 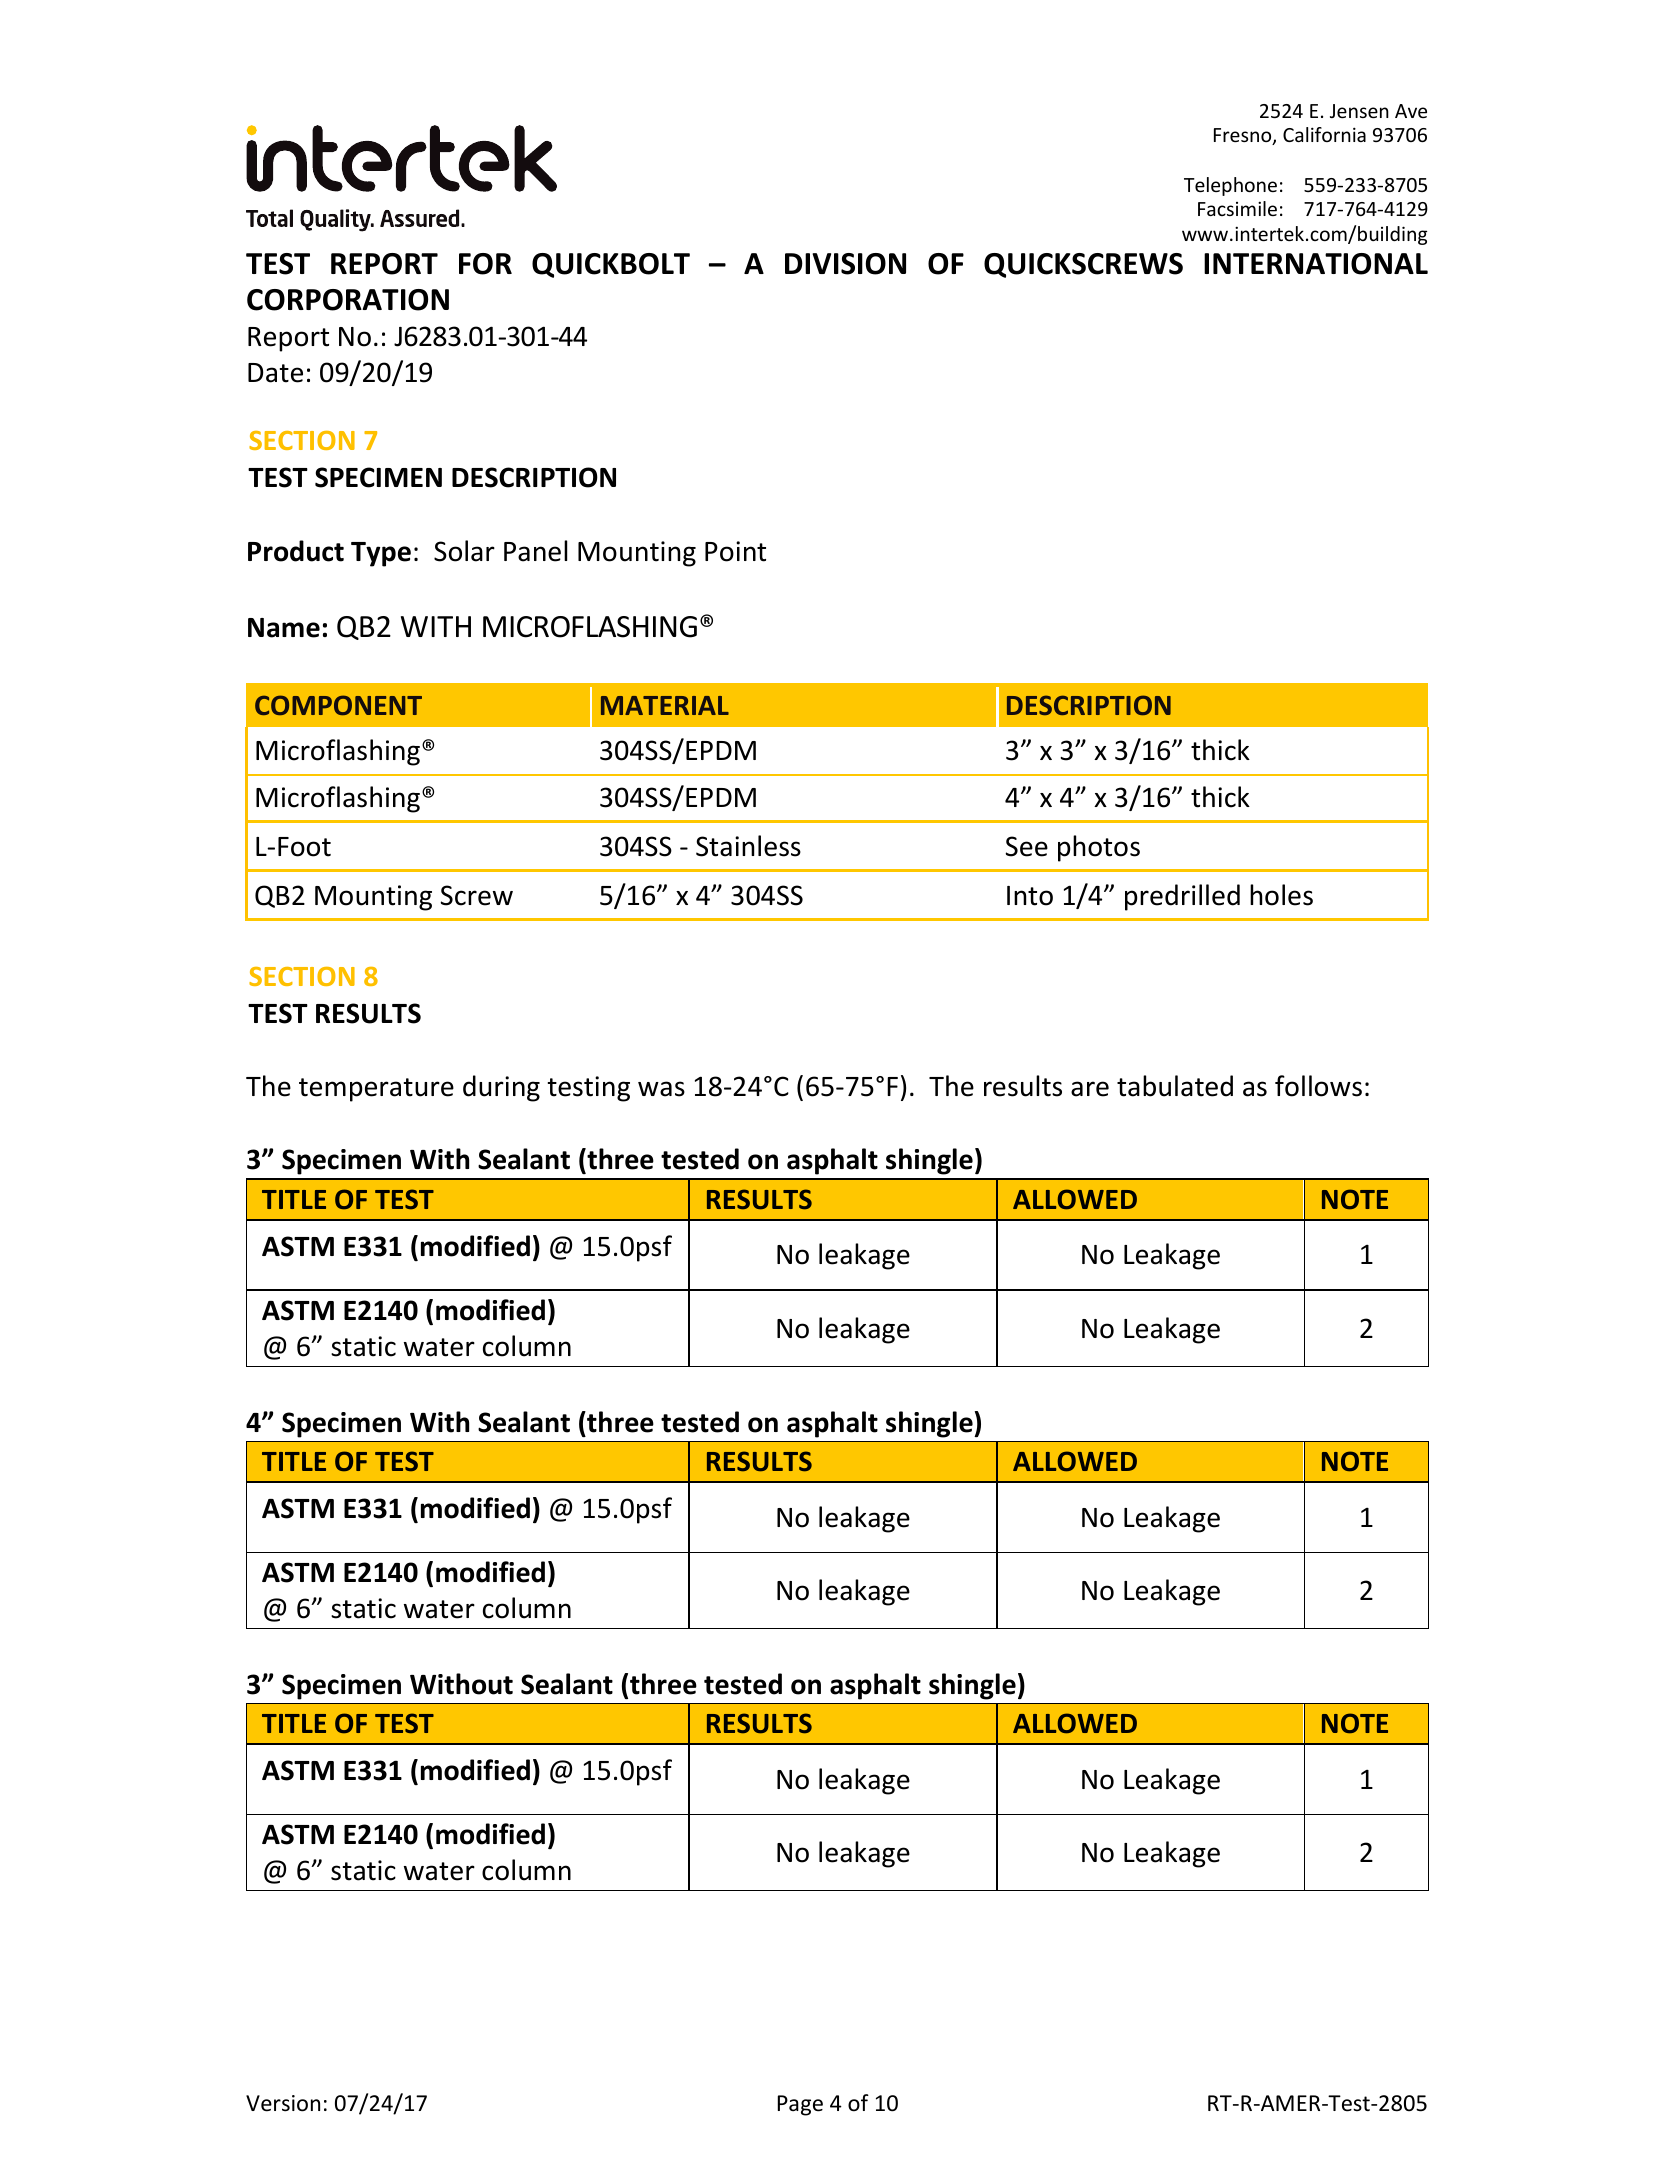 What do you see at coordinates (1318, 1086) in the screenshot?
I see `follows` at bounding box center [1318, 1086].
